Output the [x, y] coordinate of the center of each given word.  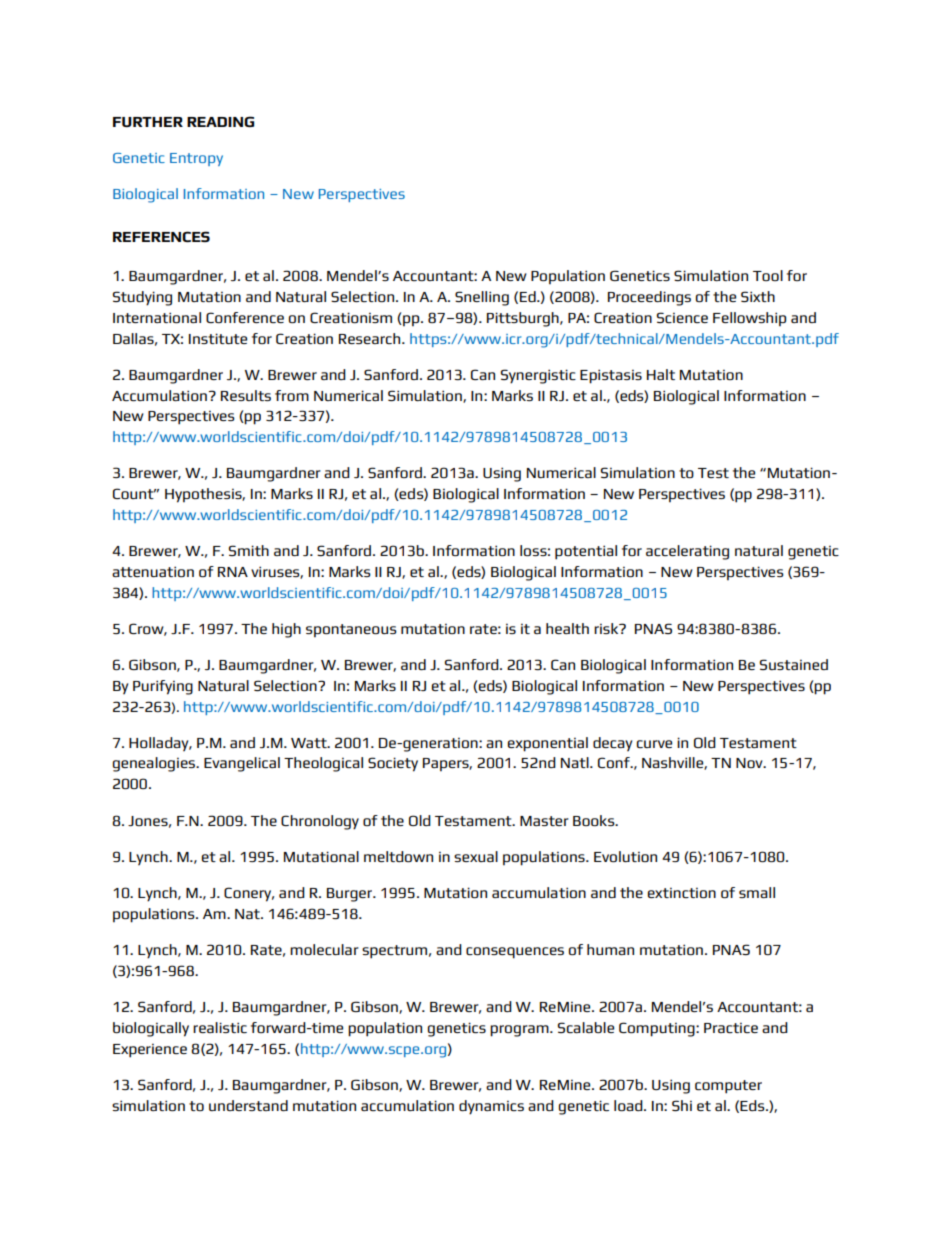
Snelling [482, 298]
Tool [768, 275]
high [286, 630]
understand [248, 1105]
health [567, 628]
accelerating [687, 552]
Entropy [196, 159]
